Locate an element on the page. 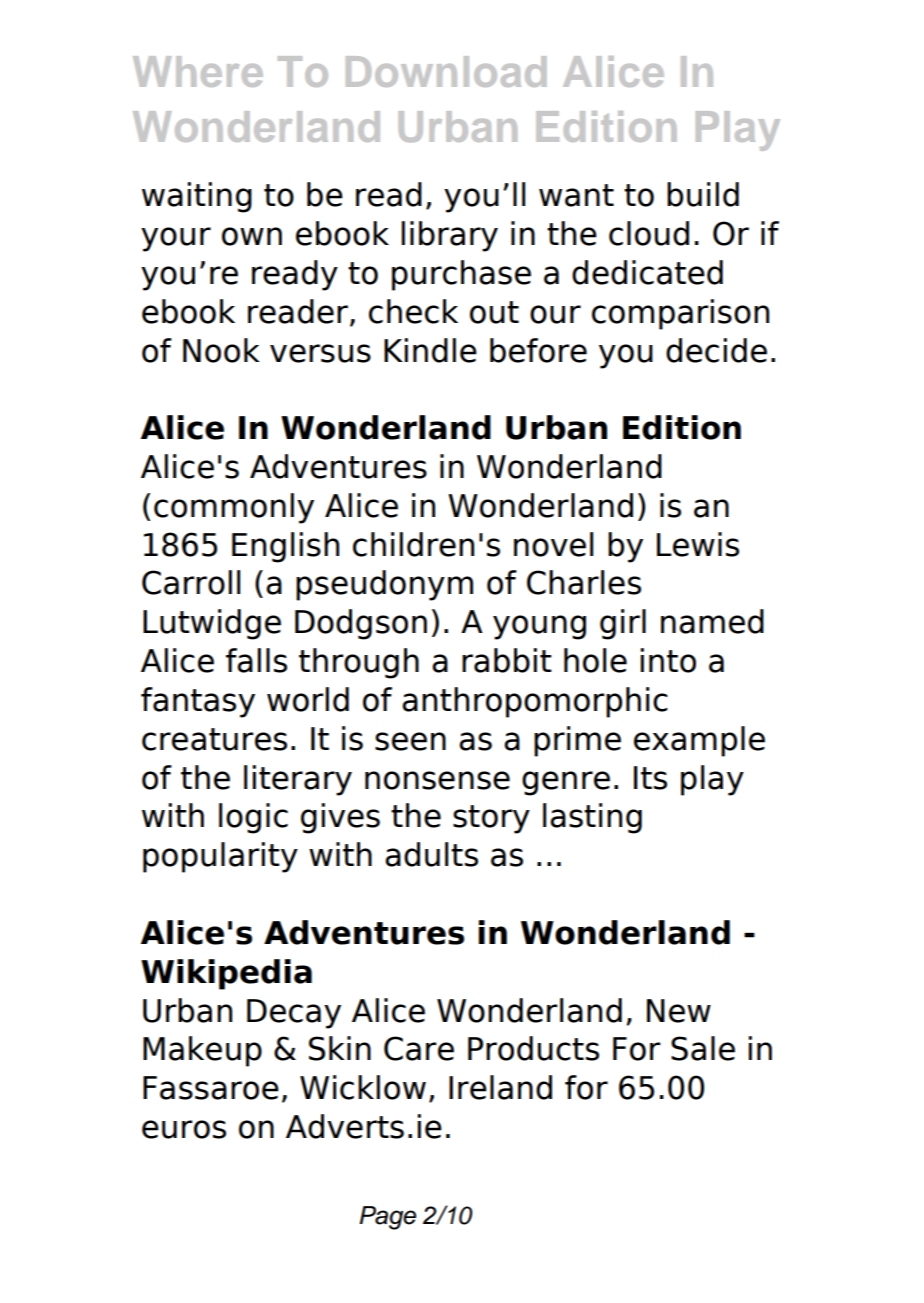 The image size is (924, 1303). Kindle is located at coordinates (430, 350).
